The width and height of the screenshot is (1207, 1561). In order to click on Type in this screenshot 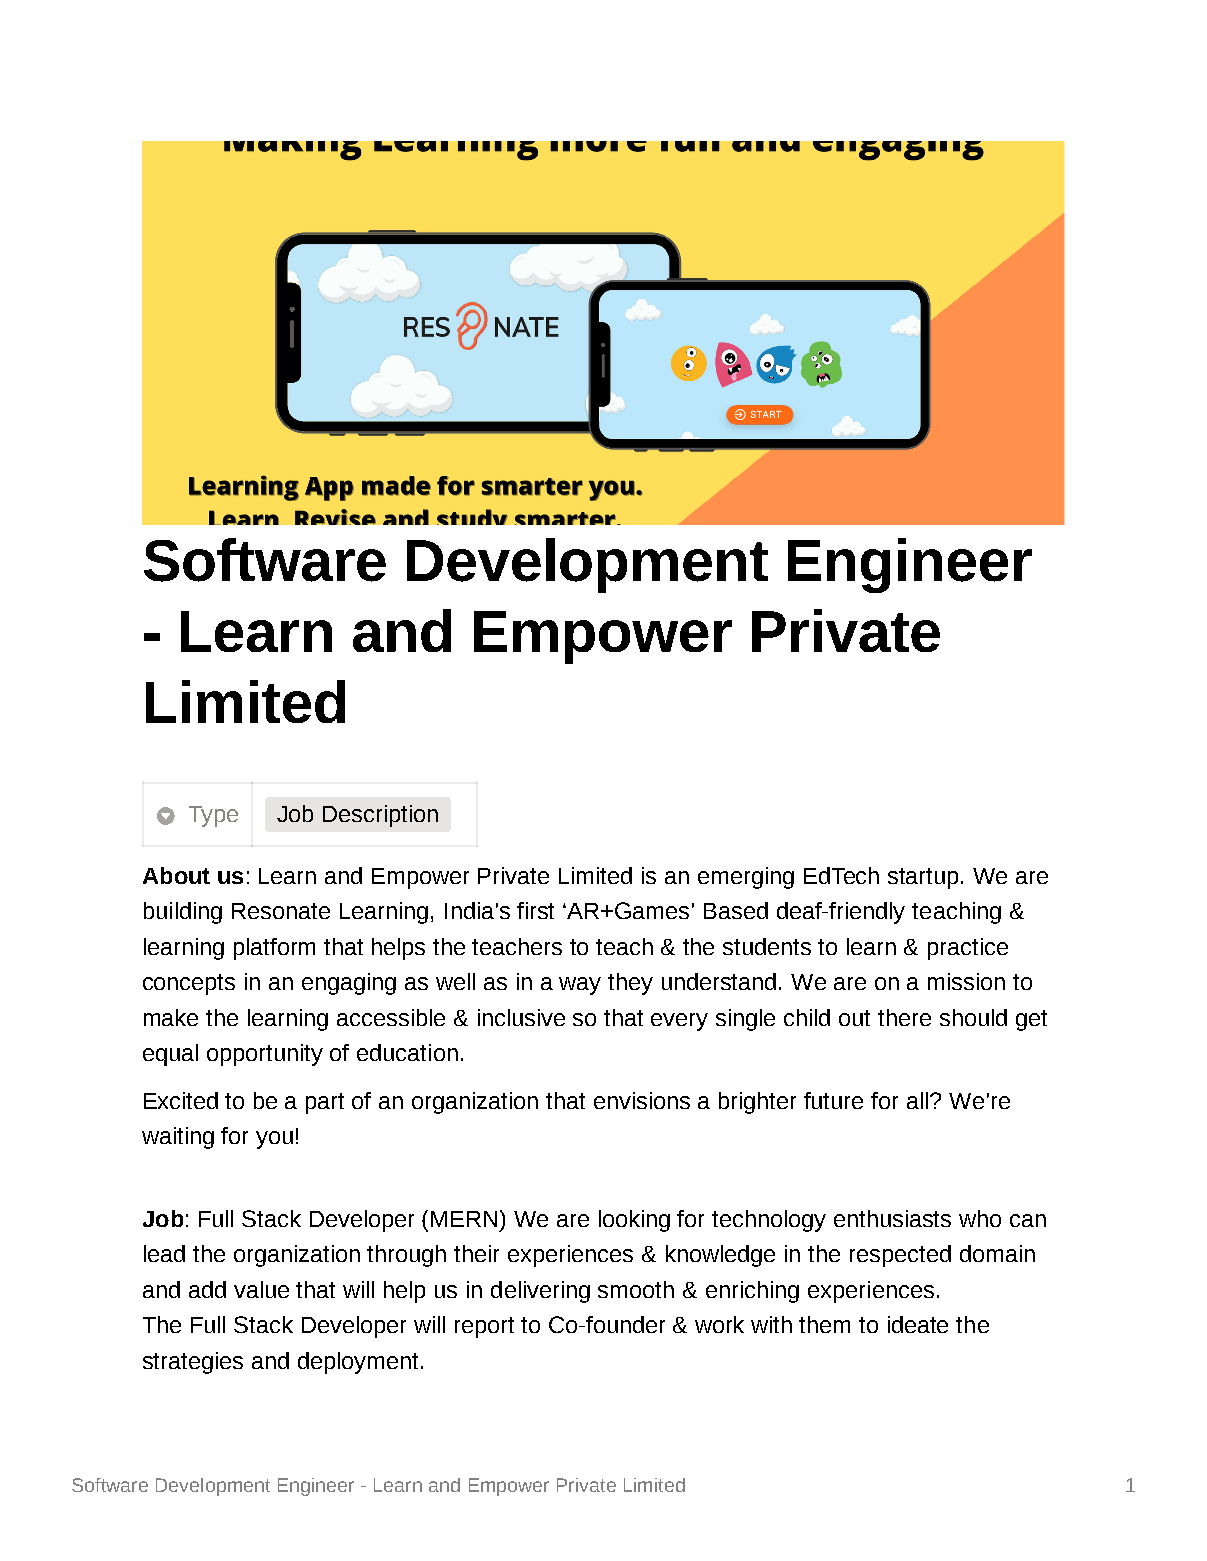, I will do `click(213, 816)`.
